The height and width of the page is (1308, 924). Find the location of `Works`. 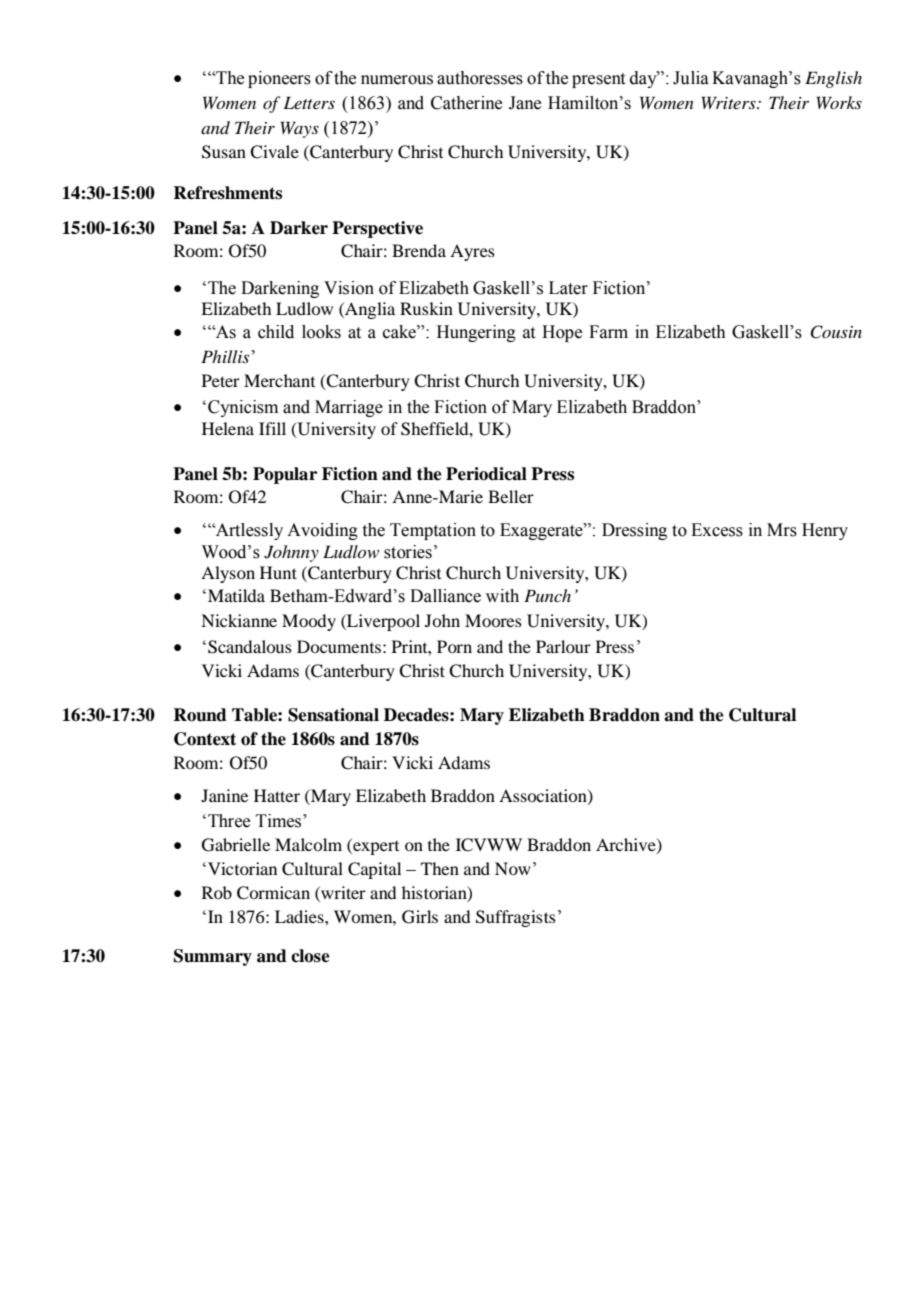

Works is located at coordinates (839, 102).
